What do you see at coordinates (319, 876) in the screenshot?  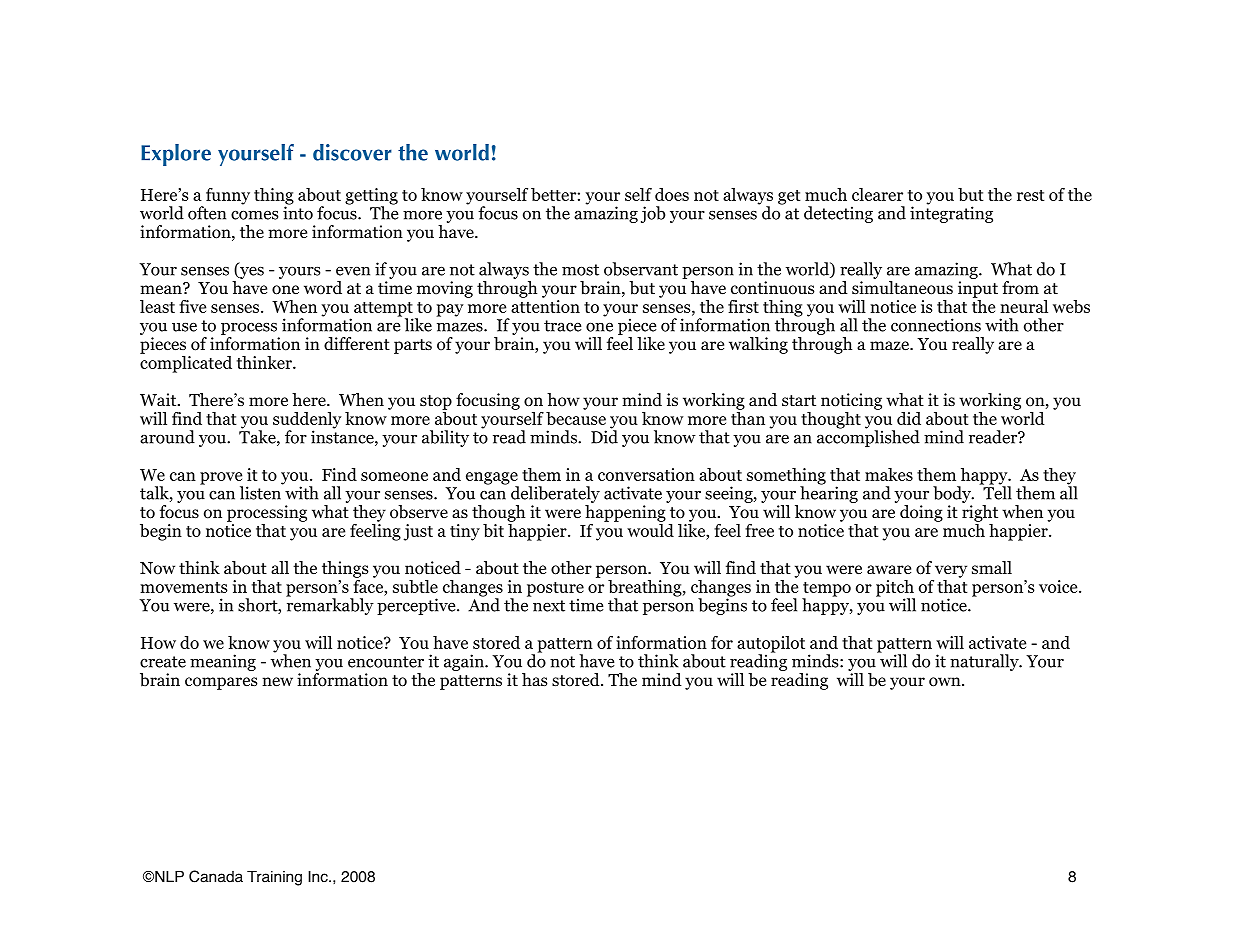 I see `Inc` at bounding box center [319, 876].
